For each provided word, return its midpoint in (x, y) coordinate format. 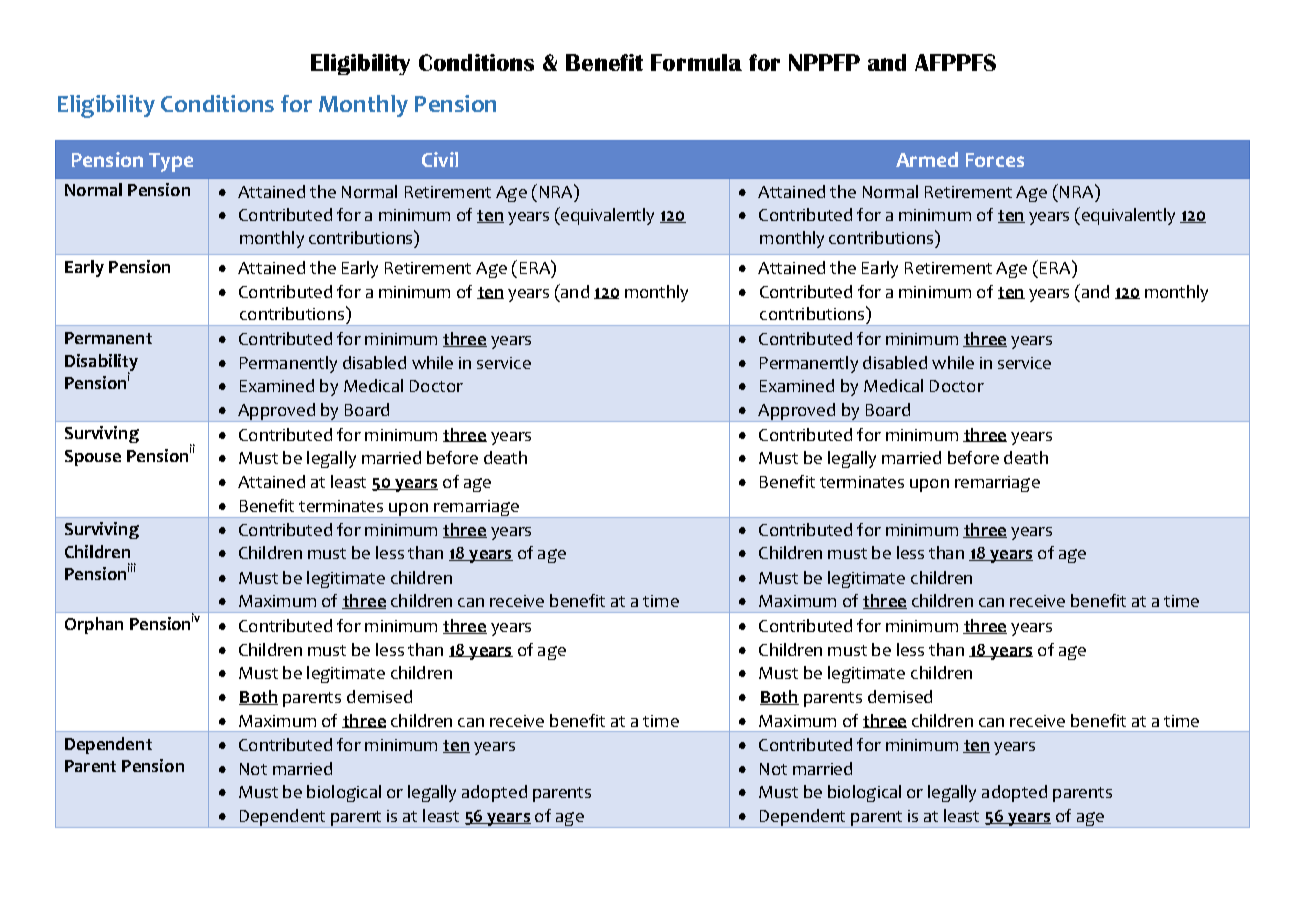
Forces (995, 160)
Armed (927, 159)
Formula (696, 62)
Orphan (94, 625)
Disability (101, 363)
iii (132, 567)
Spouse (93, 458)
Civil (440, 159)
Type (171, 162)
